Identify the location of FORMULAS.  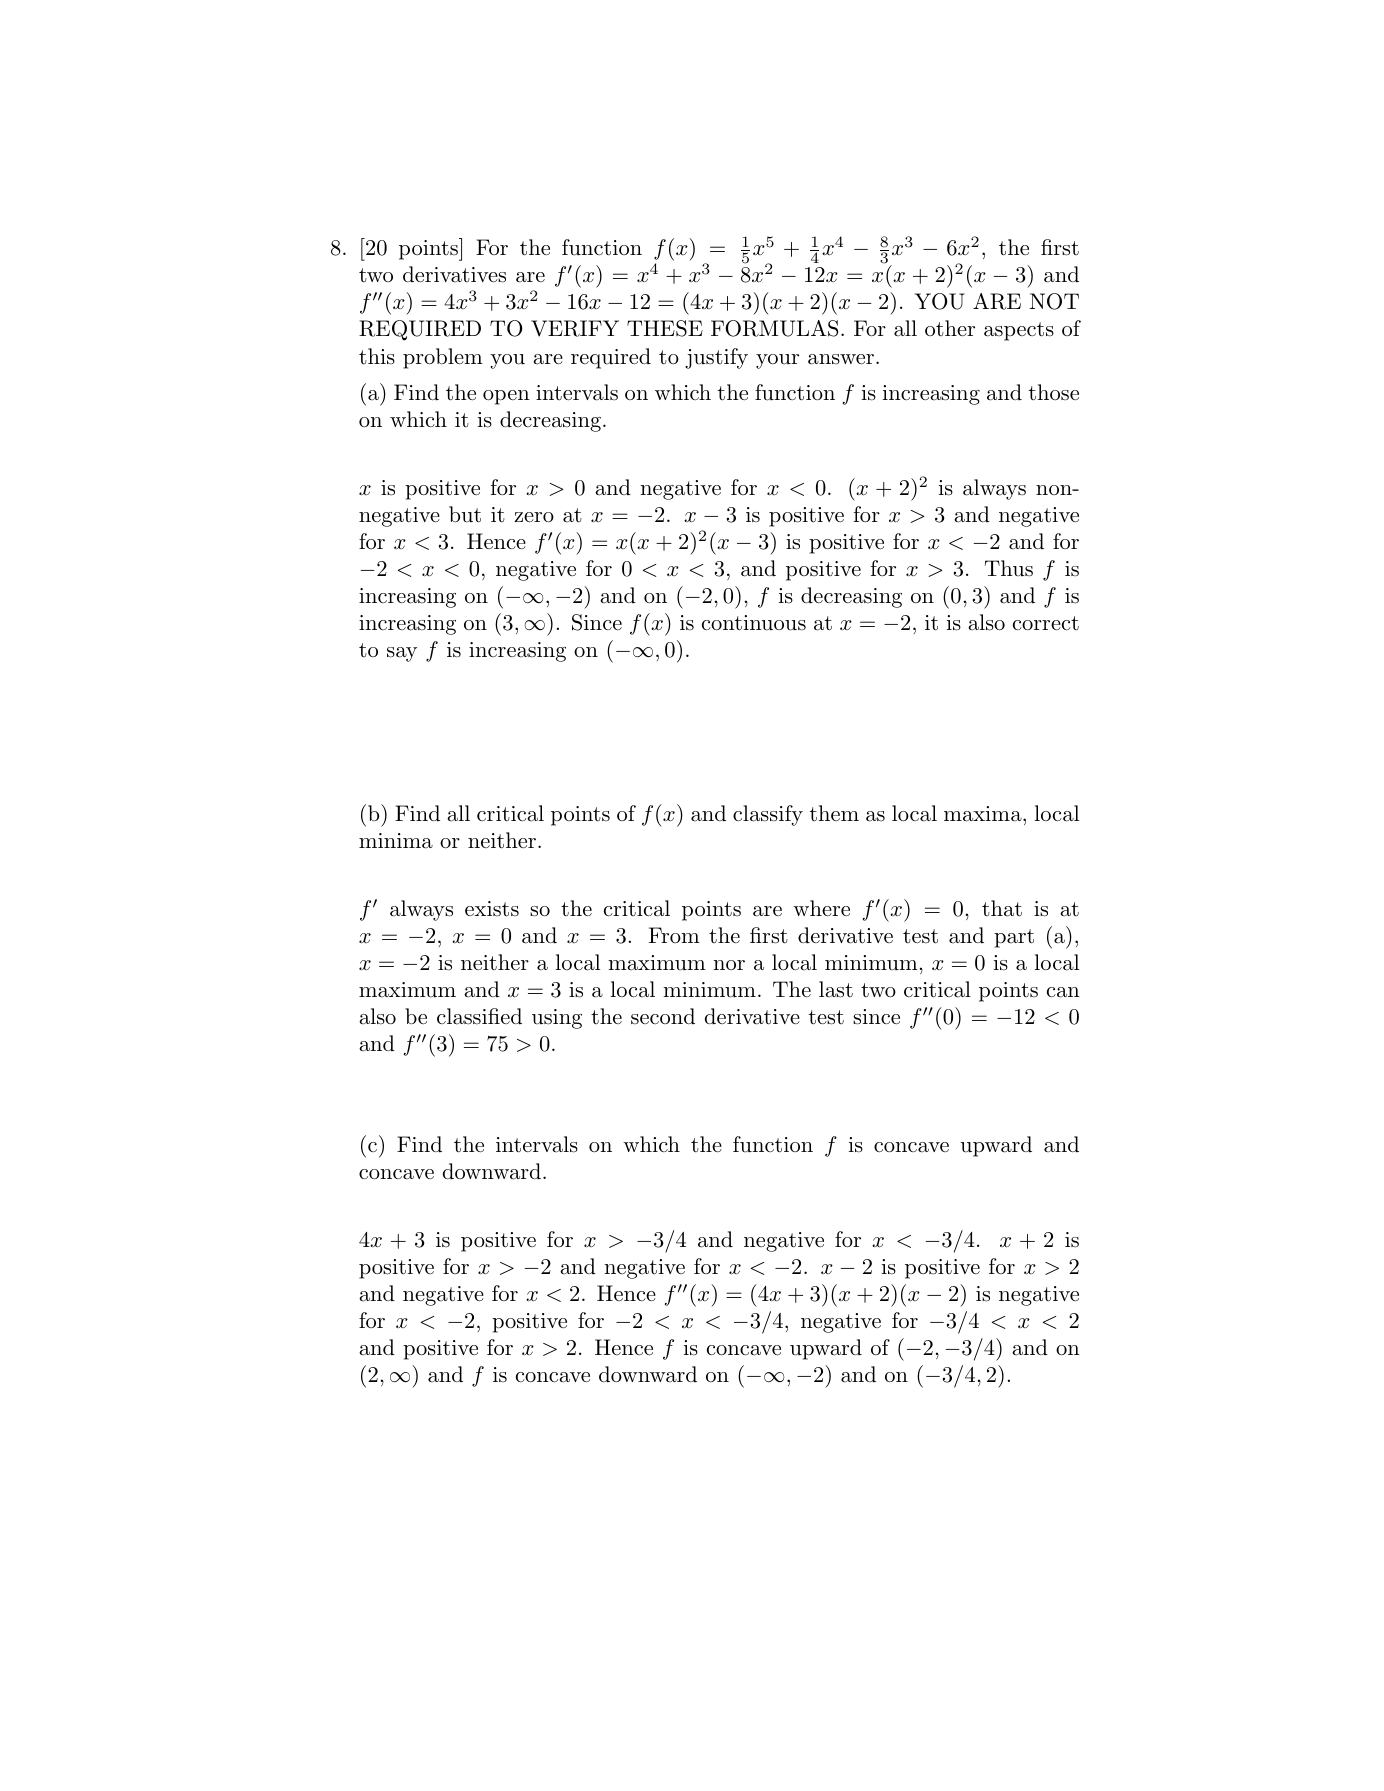
(774, 328).
